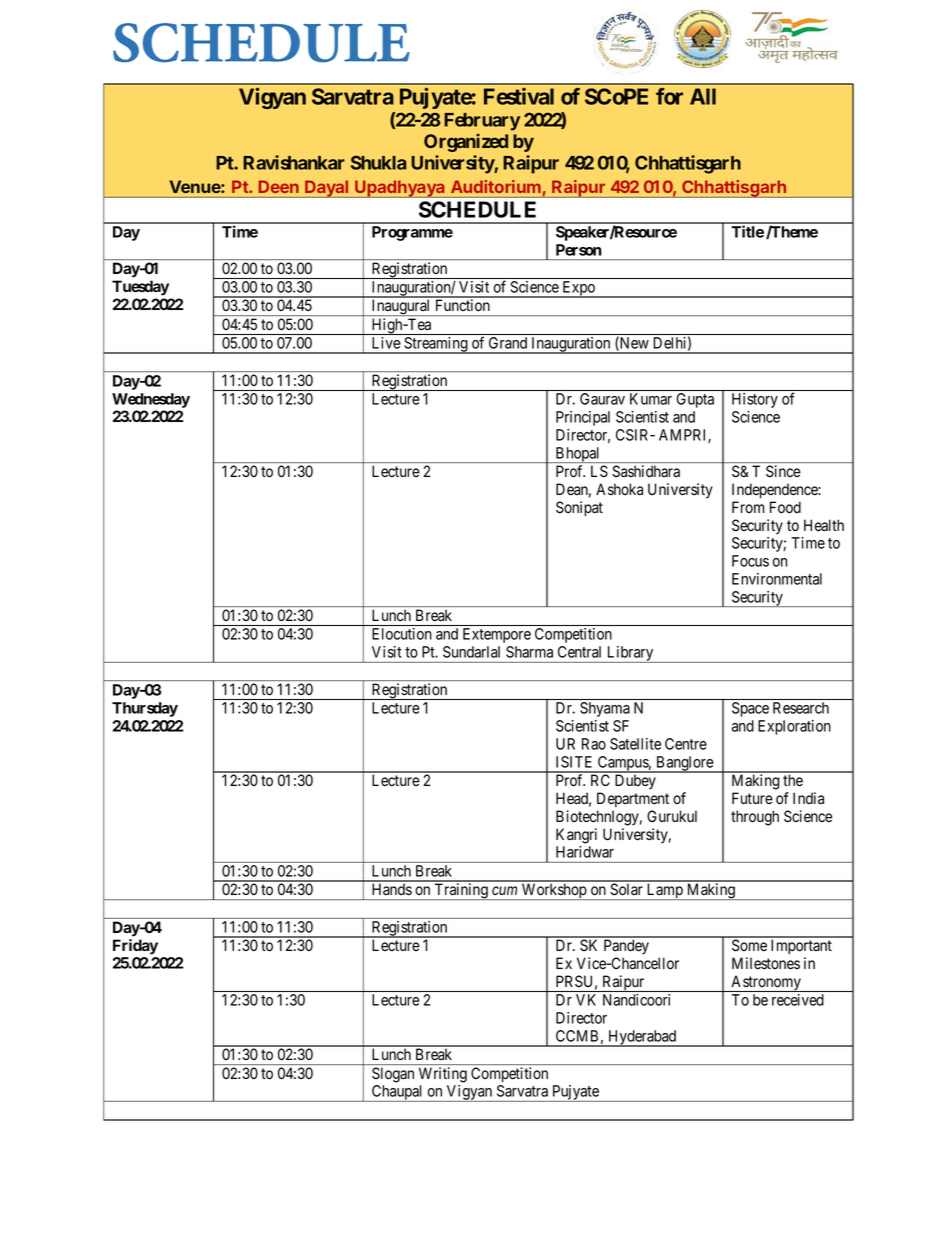 Image resolution: width=952 pixels, height=1233 pixels. Describe the element at coordinates (482, 122) in the image. I see `February` at that location.
